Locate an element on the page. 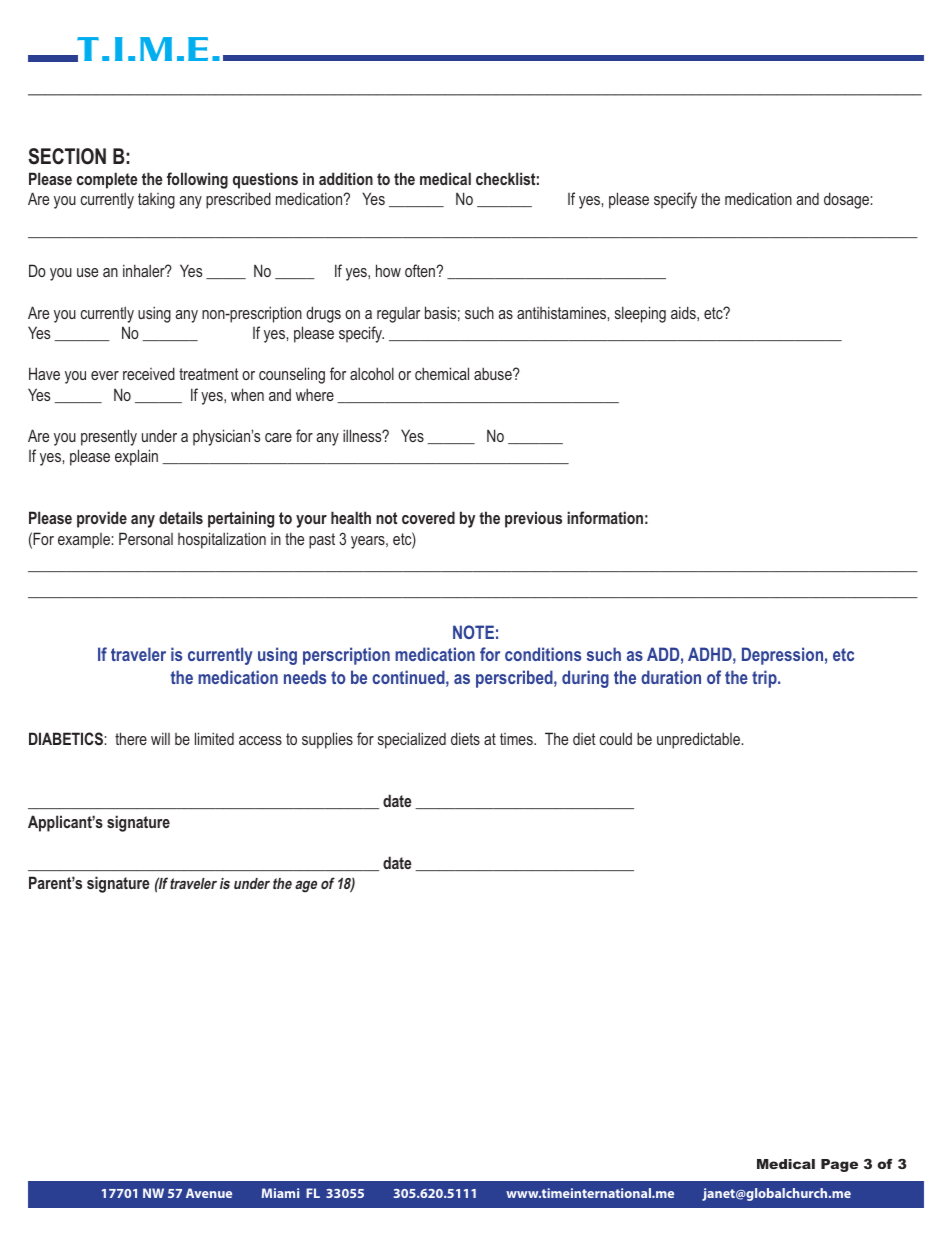 This image has width=952, height=1233. unpredictable is located at coordinates (698, 740).
